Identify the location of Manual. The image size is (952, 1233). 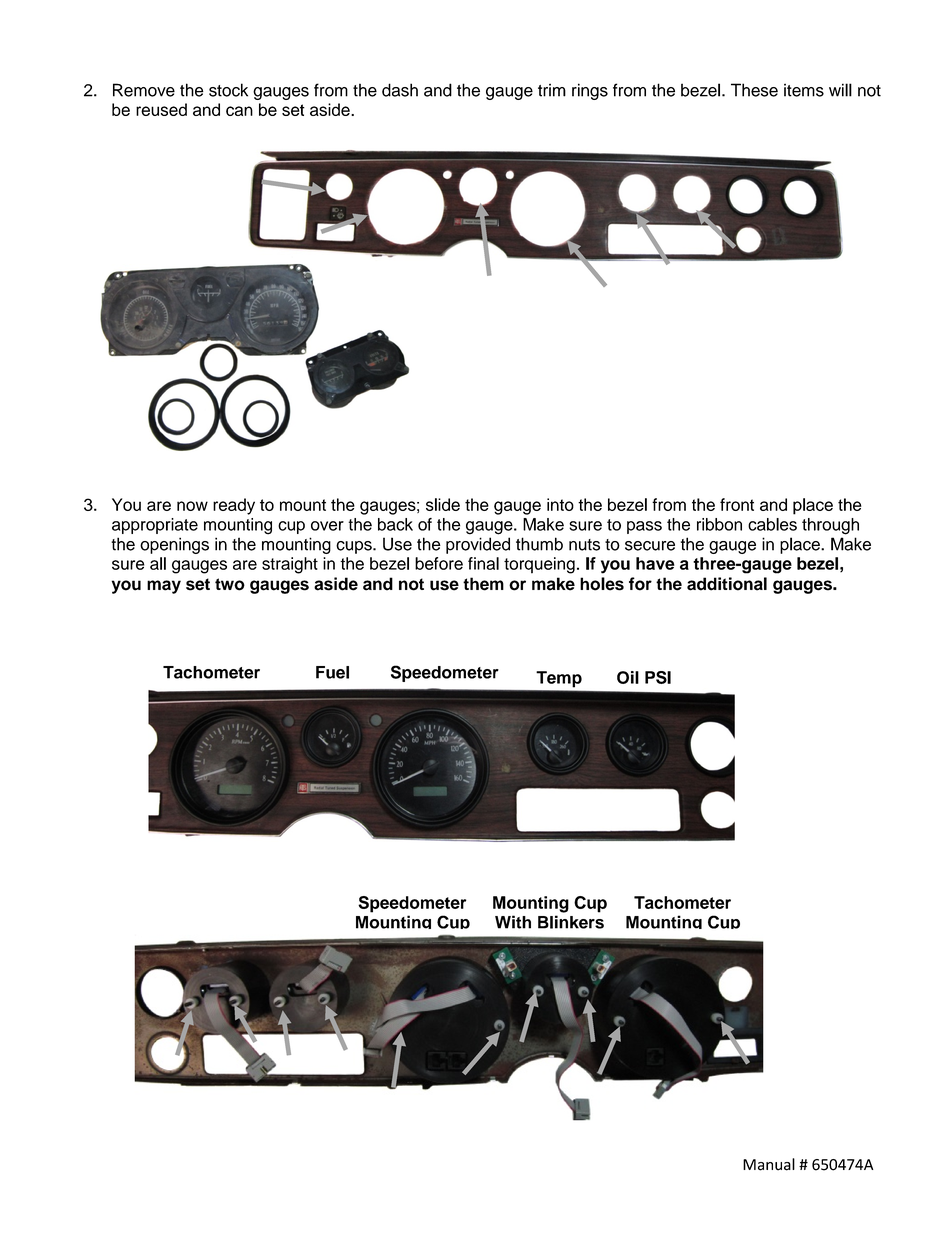
(769, 1164).
